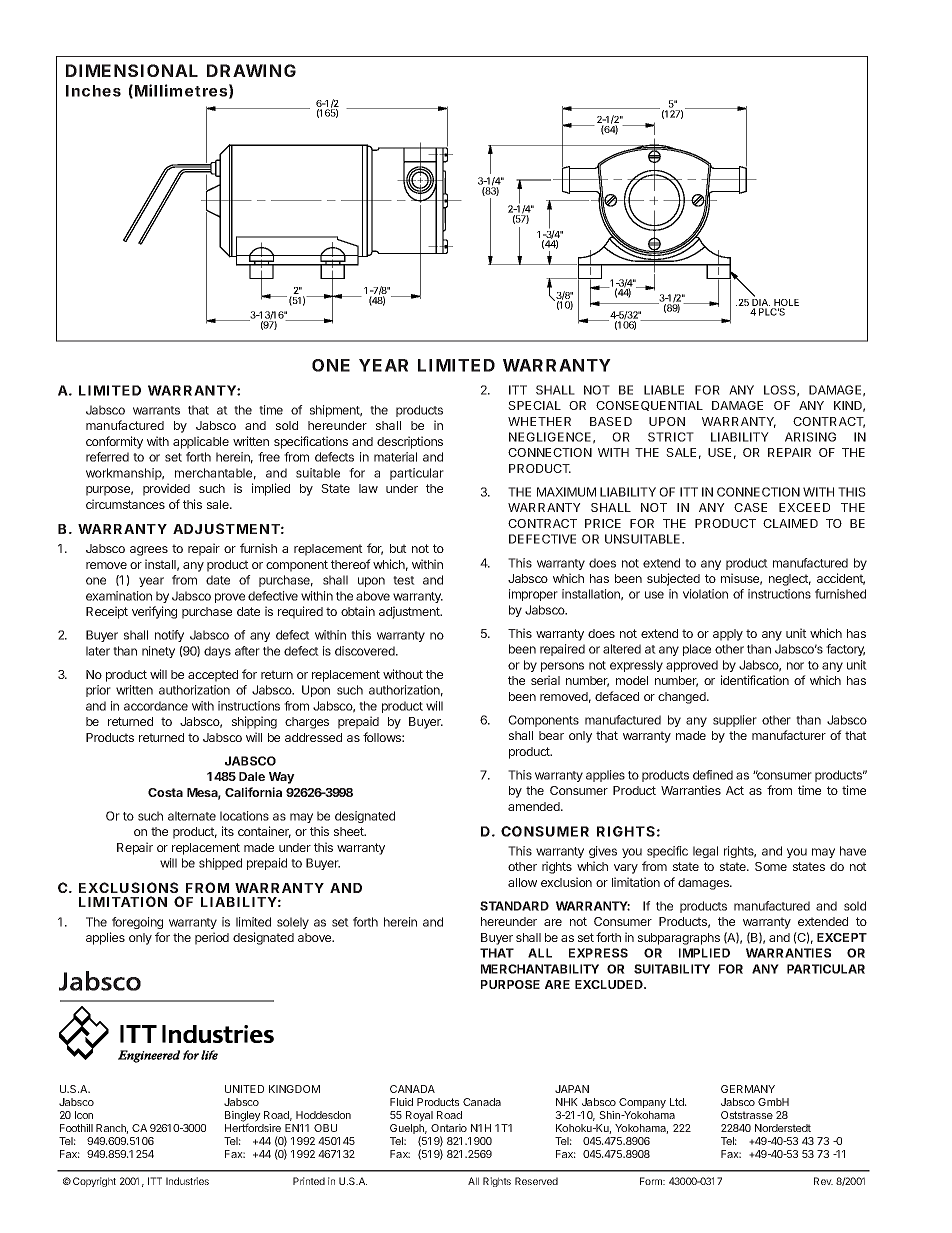 This document has width=952, height=1233. What do you see at coordinates (728, 635) in the document?
I see `apply` at bounding box center [728, 635].
